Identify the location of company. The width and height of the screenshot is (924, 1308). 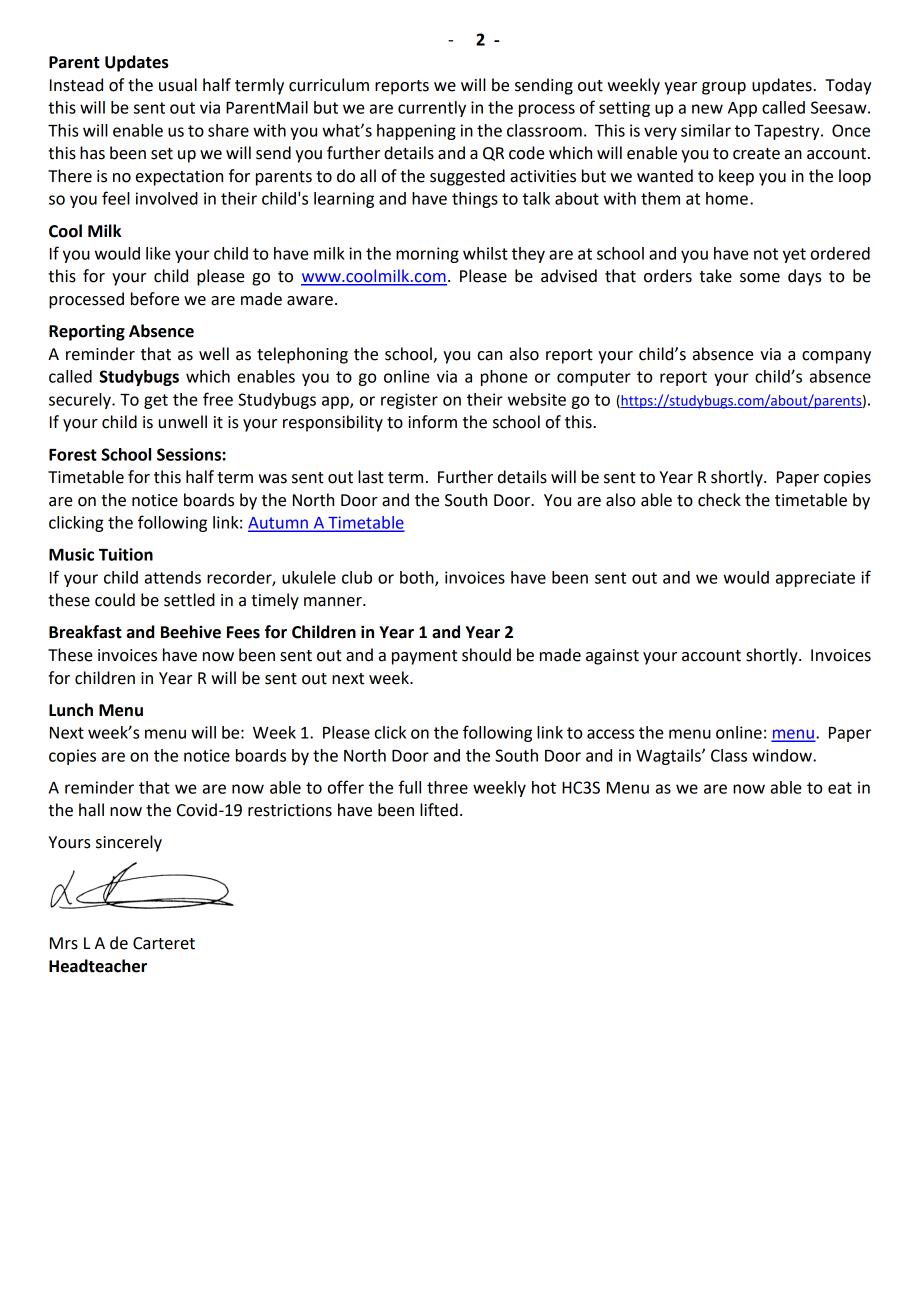
(836, 357).
